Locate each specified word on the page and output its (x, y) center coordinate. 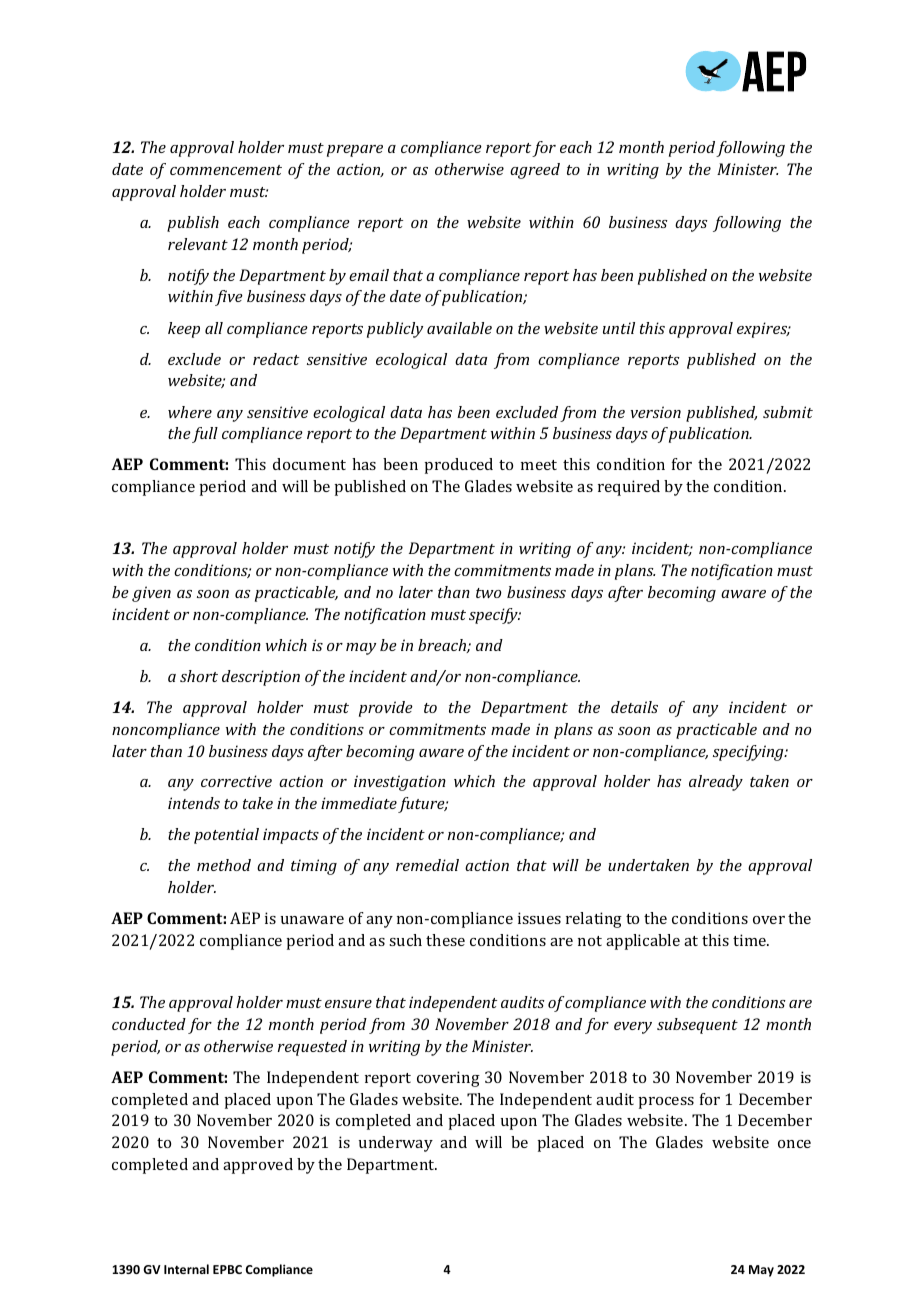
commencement (226, 170)
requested (312, 1048)
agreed (535, 171)
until (619, 328)
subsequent (697, 1026)
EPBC (227, 1269)
